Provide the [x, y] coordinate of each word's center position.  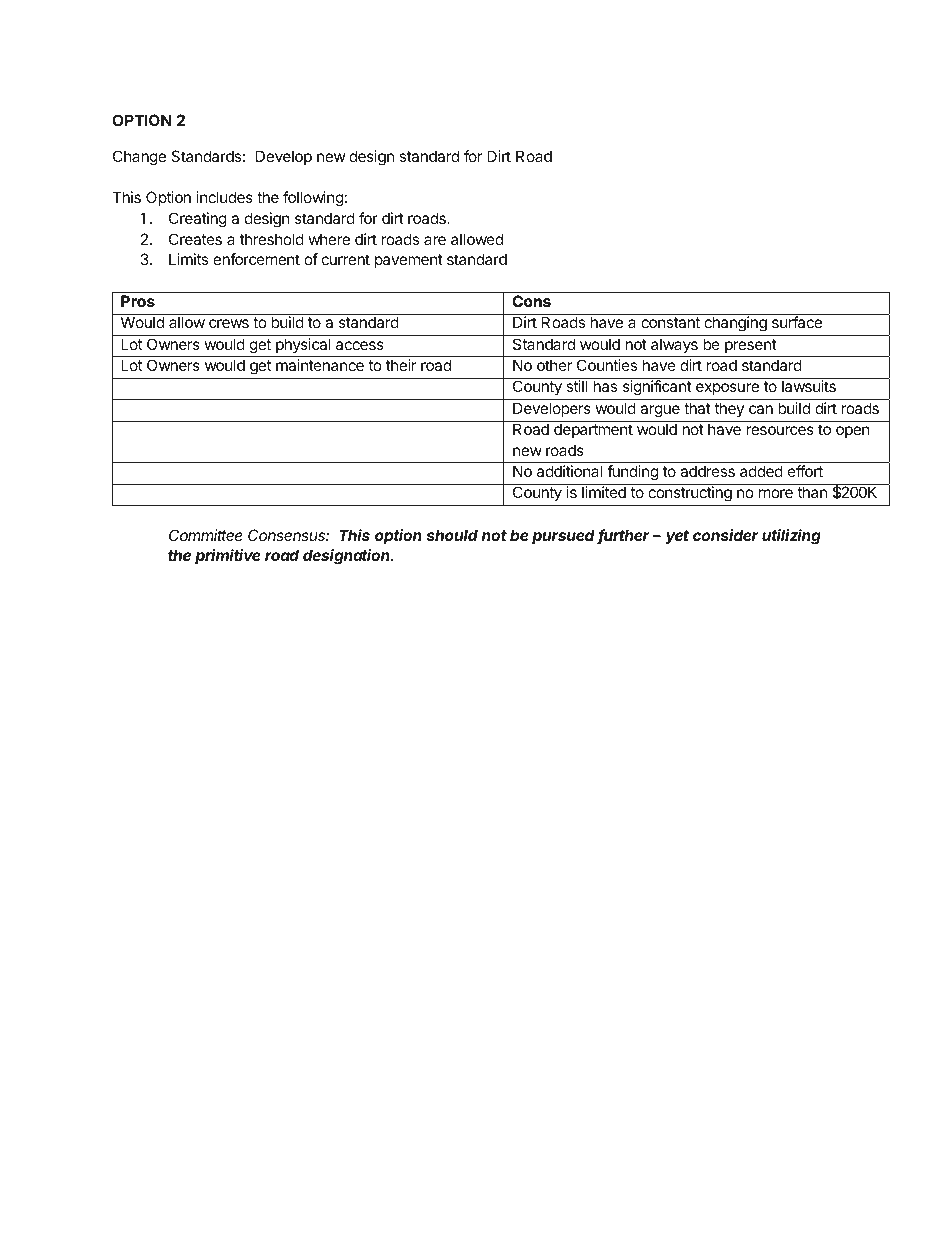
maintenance [320, 365]
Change [139, 158]
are [435, 240]
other [554, 365]
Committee [206, 535]
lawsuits [809, 386]
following [313, 199]
